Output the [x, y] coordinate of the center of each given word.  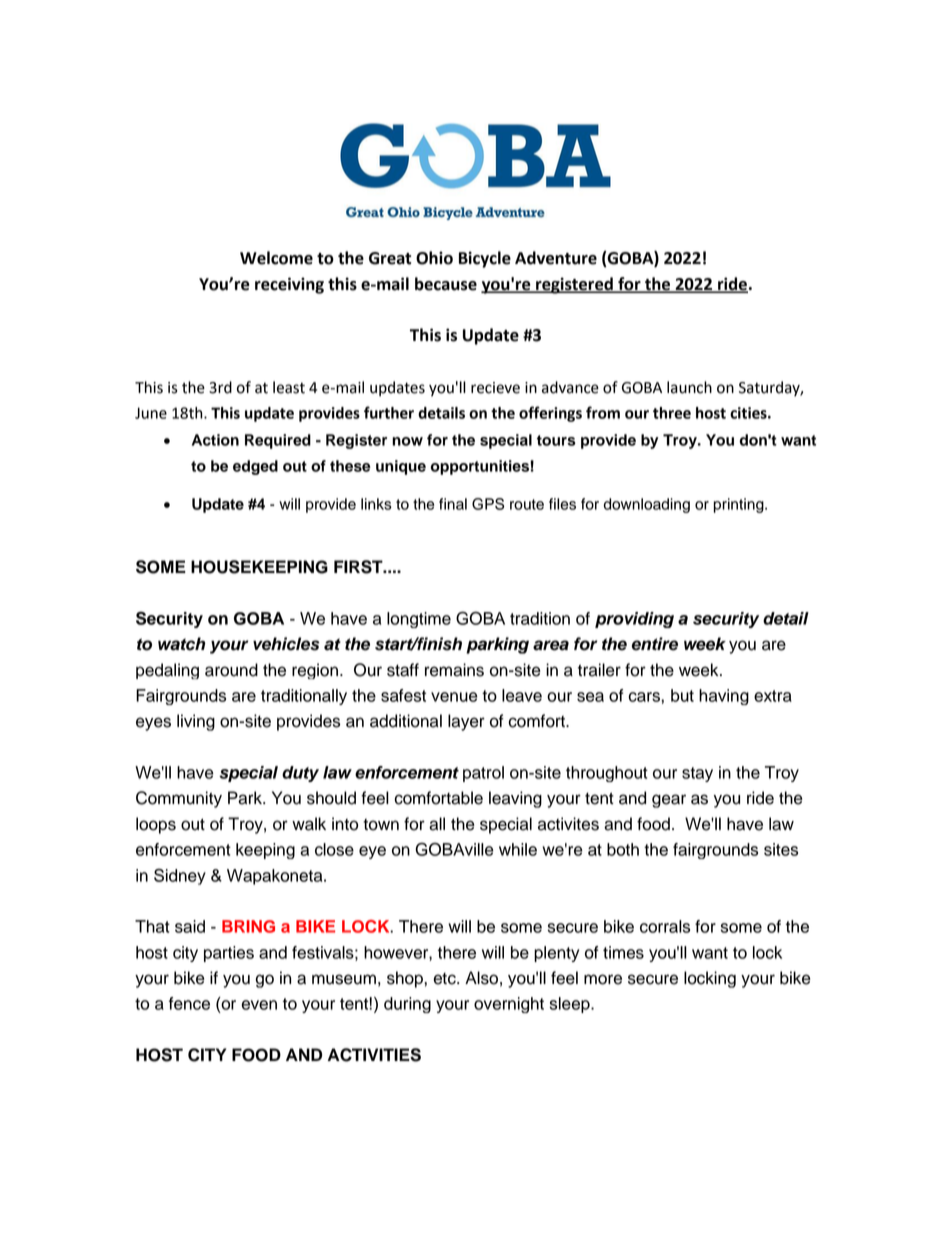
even [259, 1005]
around [231, 670]
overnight [509, 1005]
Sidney [180, 877]
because [446, 284]
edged [255, 467]
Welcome [276, 258]
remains [454, 670]
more [603, 979]
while [518, 849]
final [453, 504]
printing [740, 505]
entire [655, 644]
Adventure [556, 258]
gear [669, 801]
